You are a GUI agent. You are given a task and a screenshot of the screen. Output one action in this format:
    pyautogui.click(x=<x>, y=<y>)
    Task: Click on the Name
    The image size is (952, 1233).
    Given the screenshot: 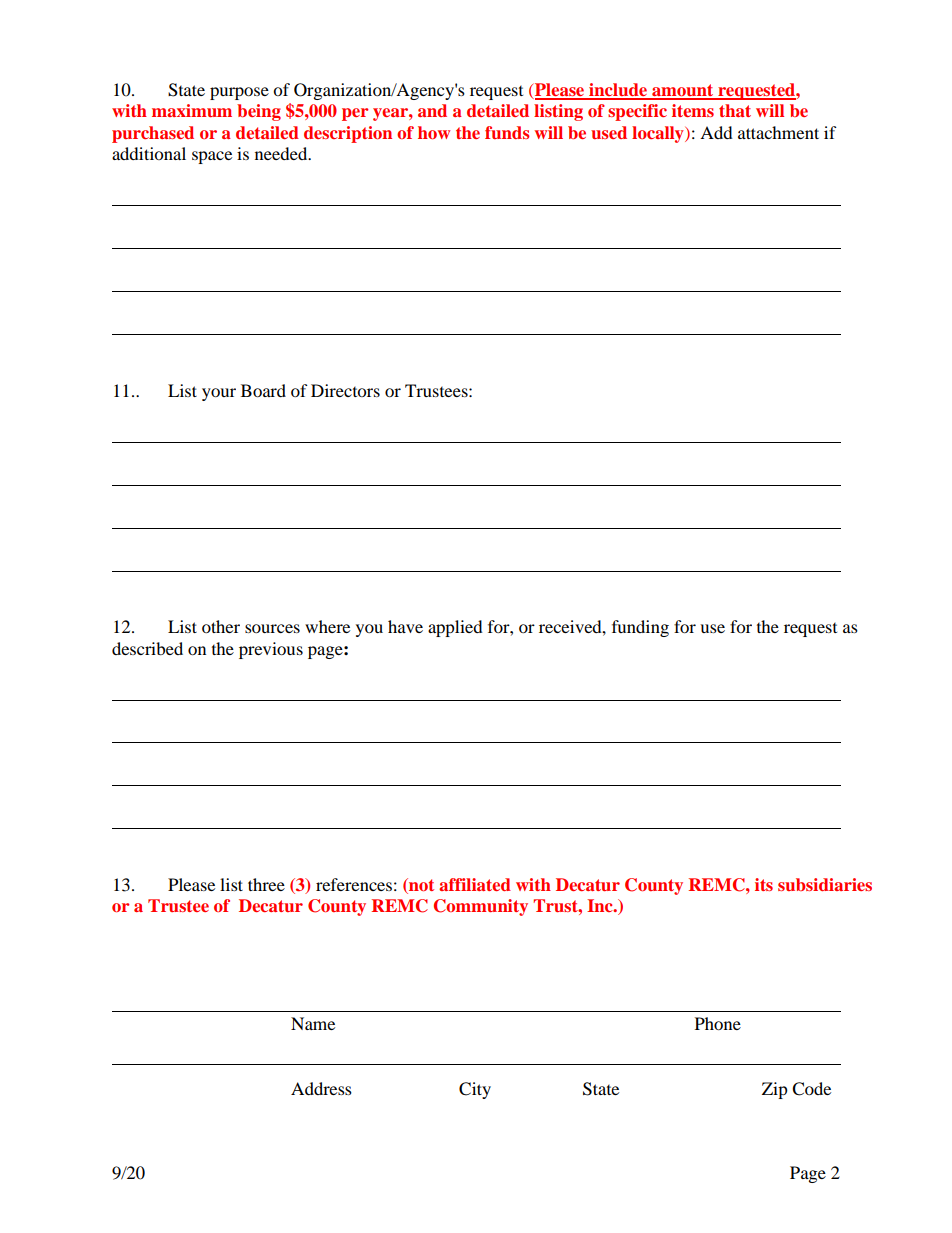 What is the action you would take?
    pyautogui.click(x=313, y=1023)
